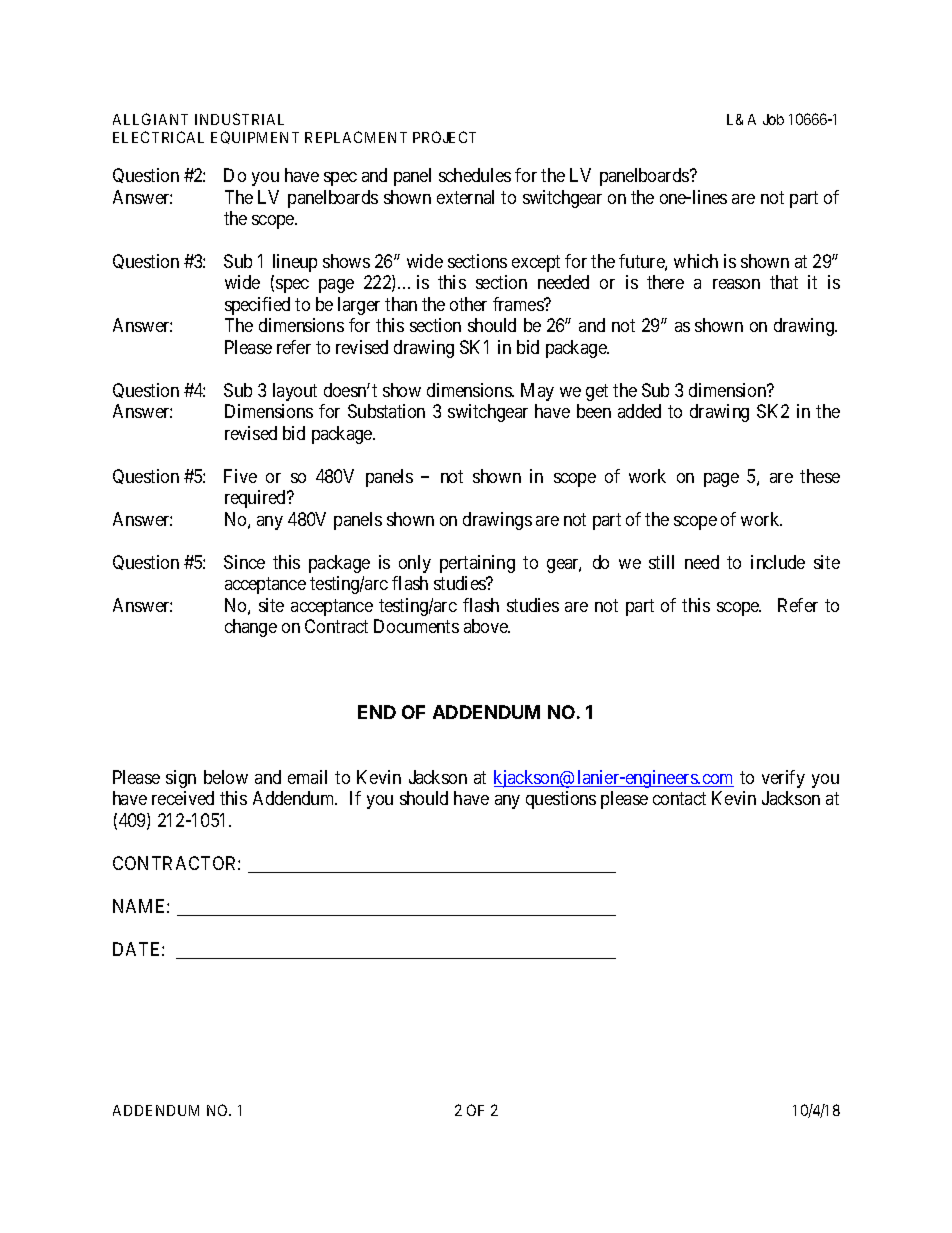  I want to click on verify, so click(783, 779).
